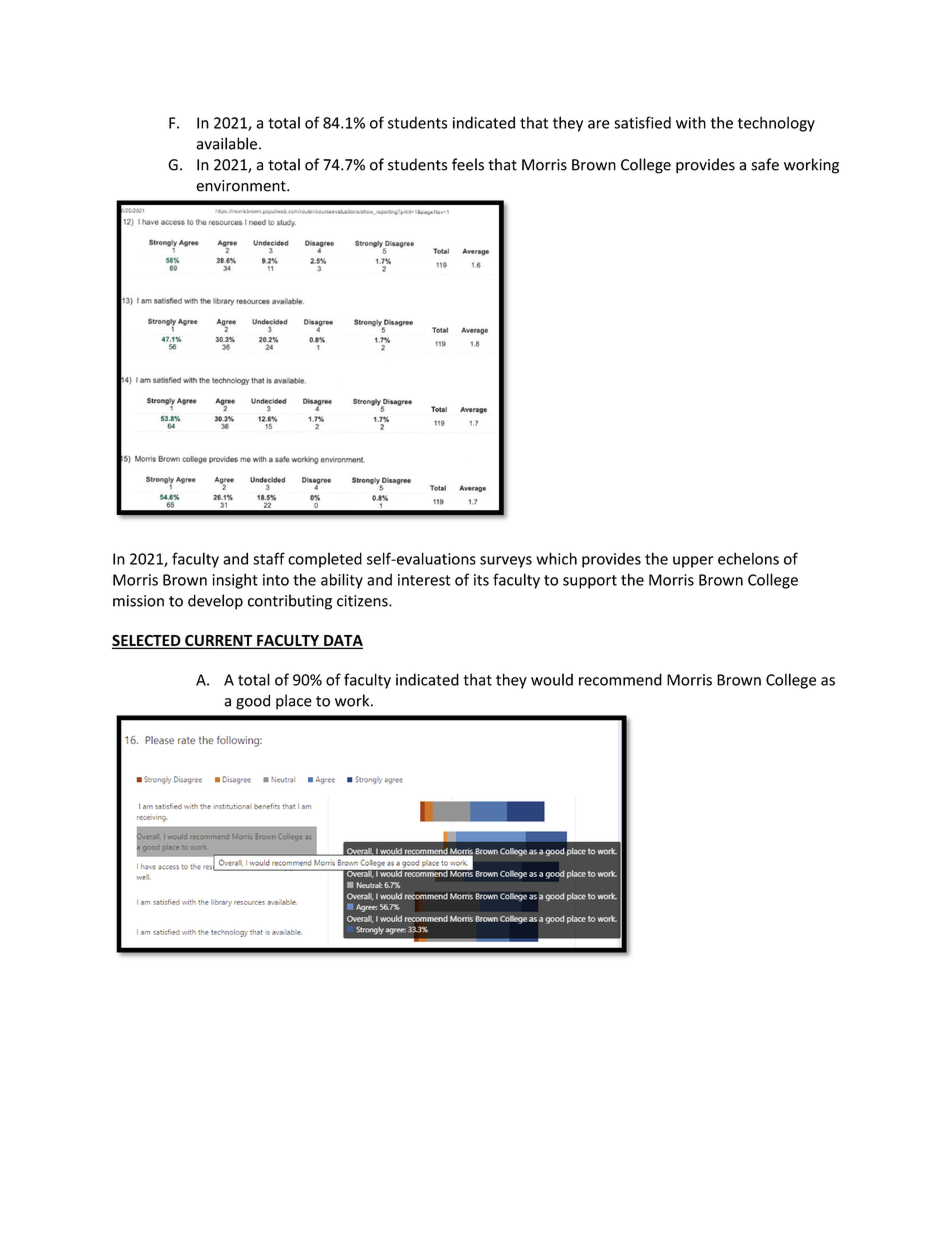 This screenshot has width=952, height=1233. What do you see at coordinates (468, 164) in the screenshot?
I see `feels` at bounding box center [468, 164].
